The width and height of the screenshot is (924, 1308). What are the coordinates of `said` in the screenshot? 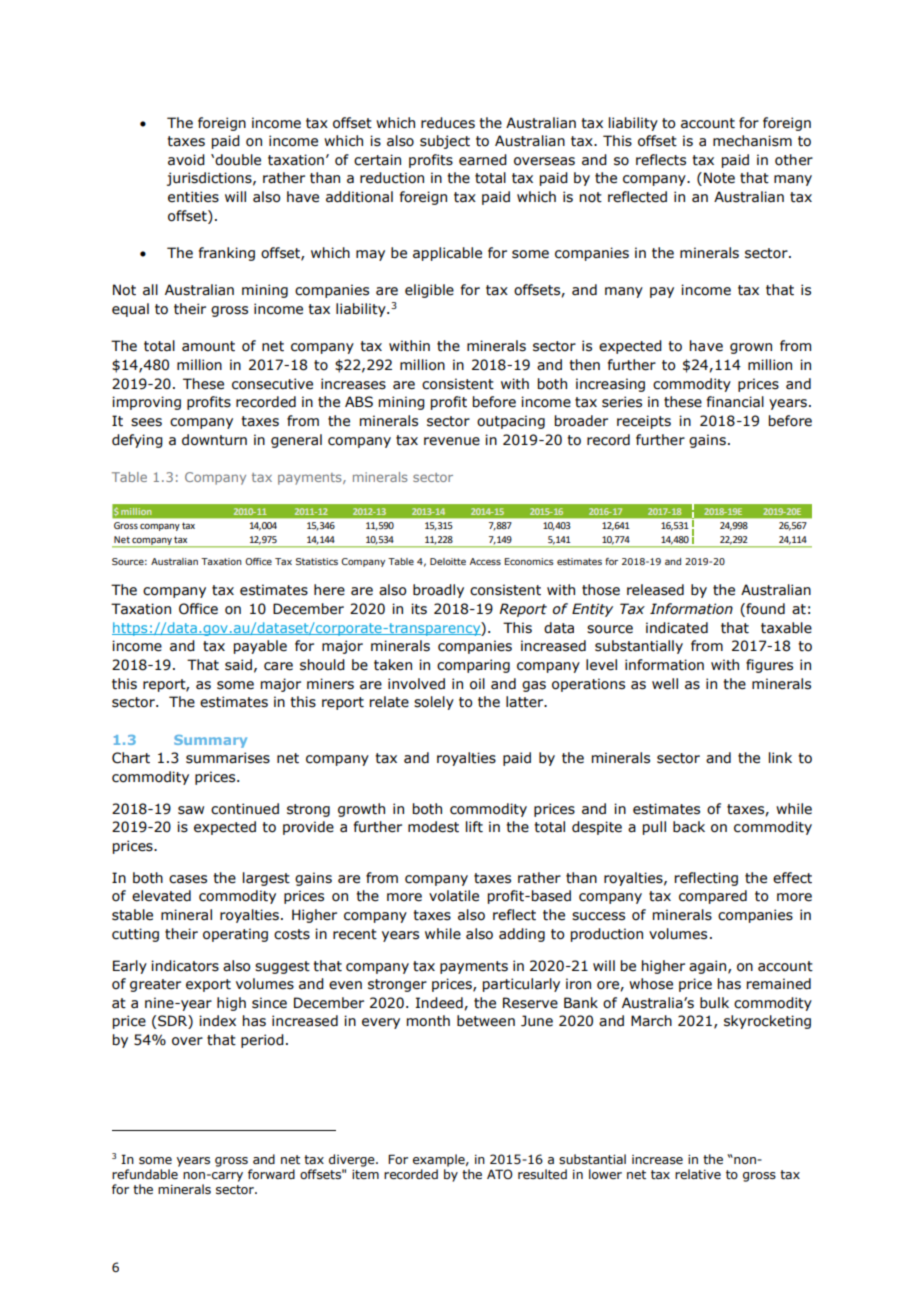 It's located at (238, 665).
